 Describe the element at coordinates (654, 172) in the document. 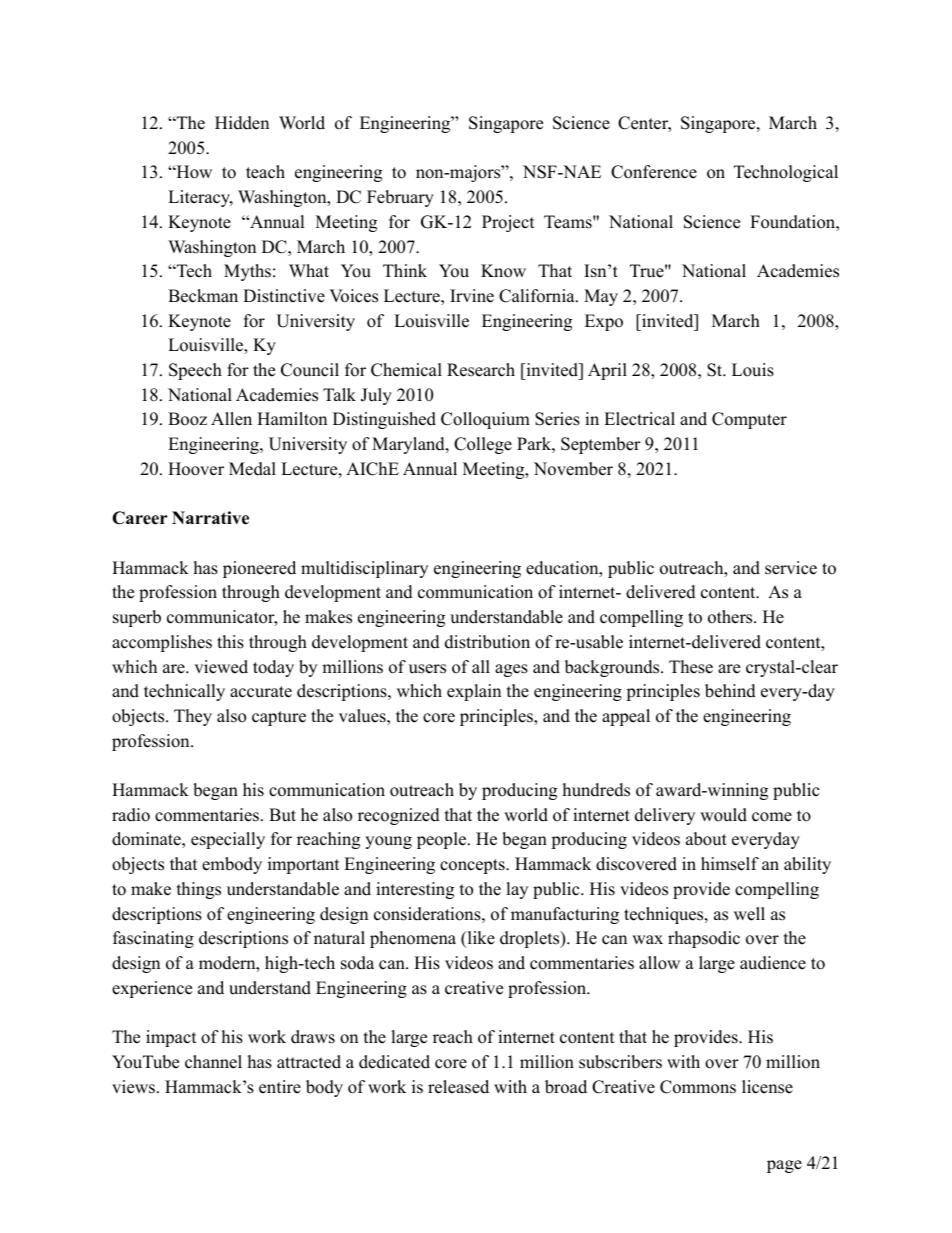

I see `Conference` at that location.
